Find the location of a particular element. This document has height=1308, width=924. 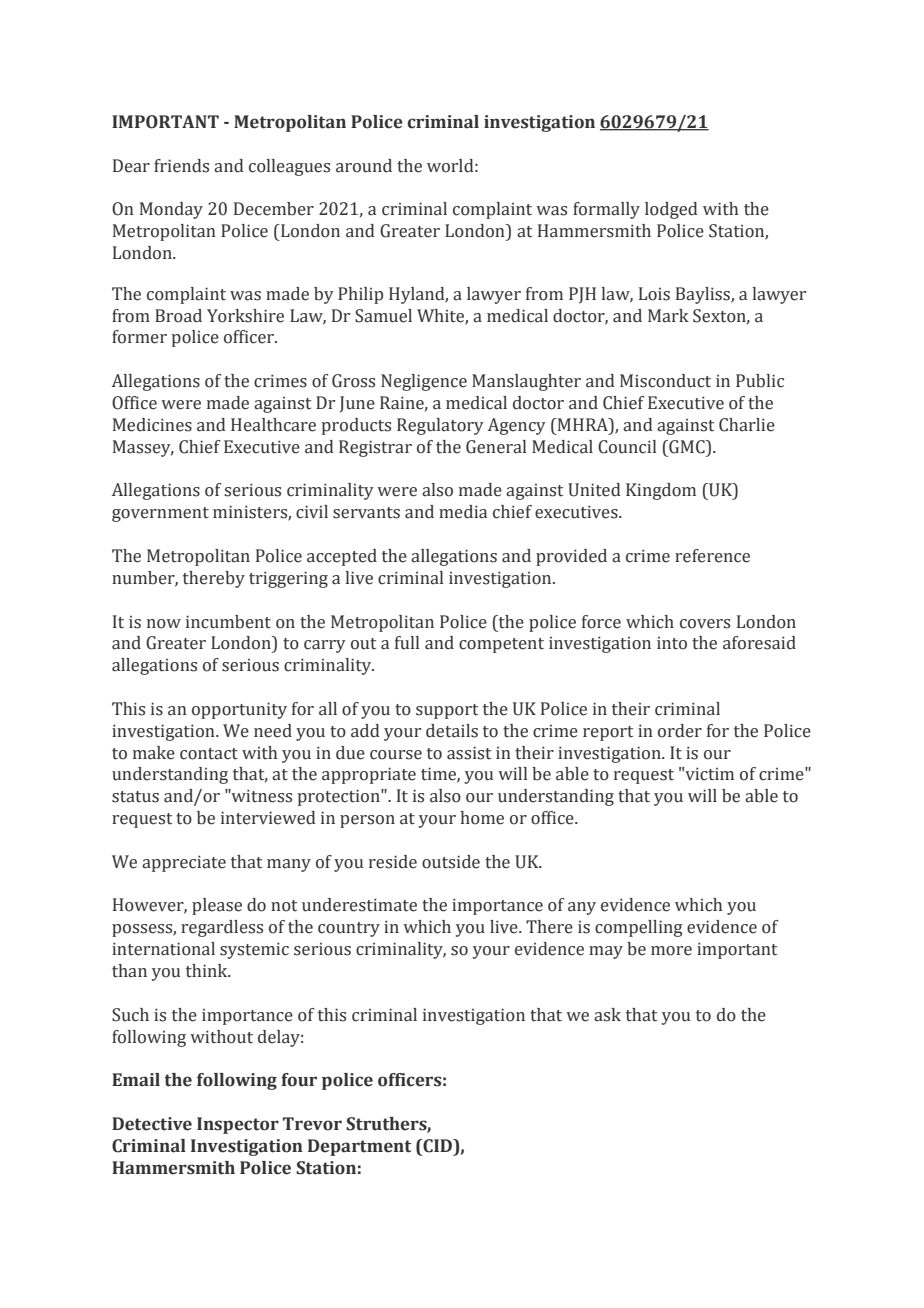

outside is located at coordinates (451, 862).
